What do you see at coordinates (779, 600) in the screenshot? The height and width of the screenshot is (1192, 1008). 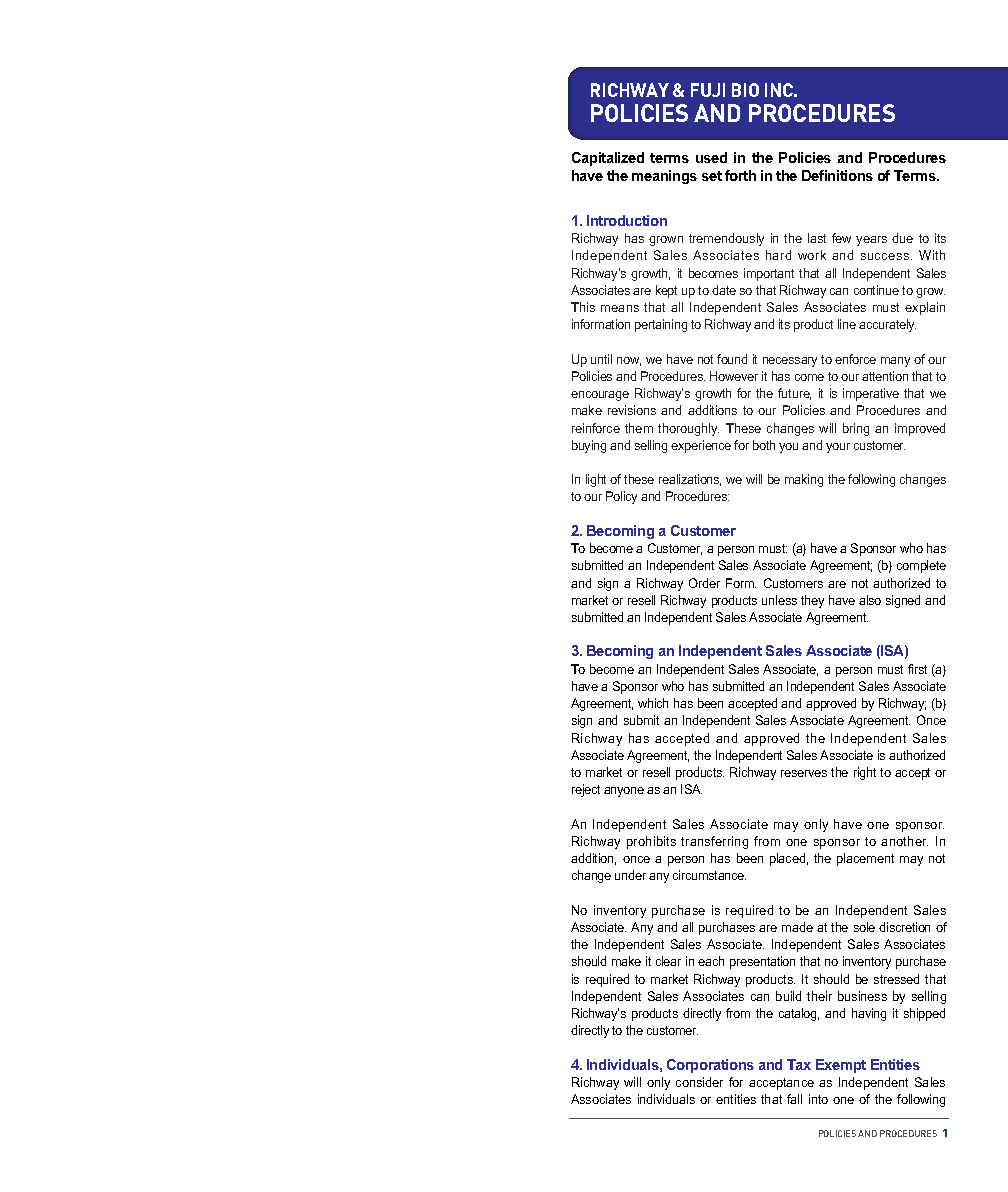 I see `unless` at bounding box center [779, 600].
